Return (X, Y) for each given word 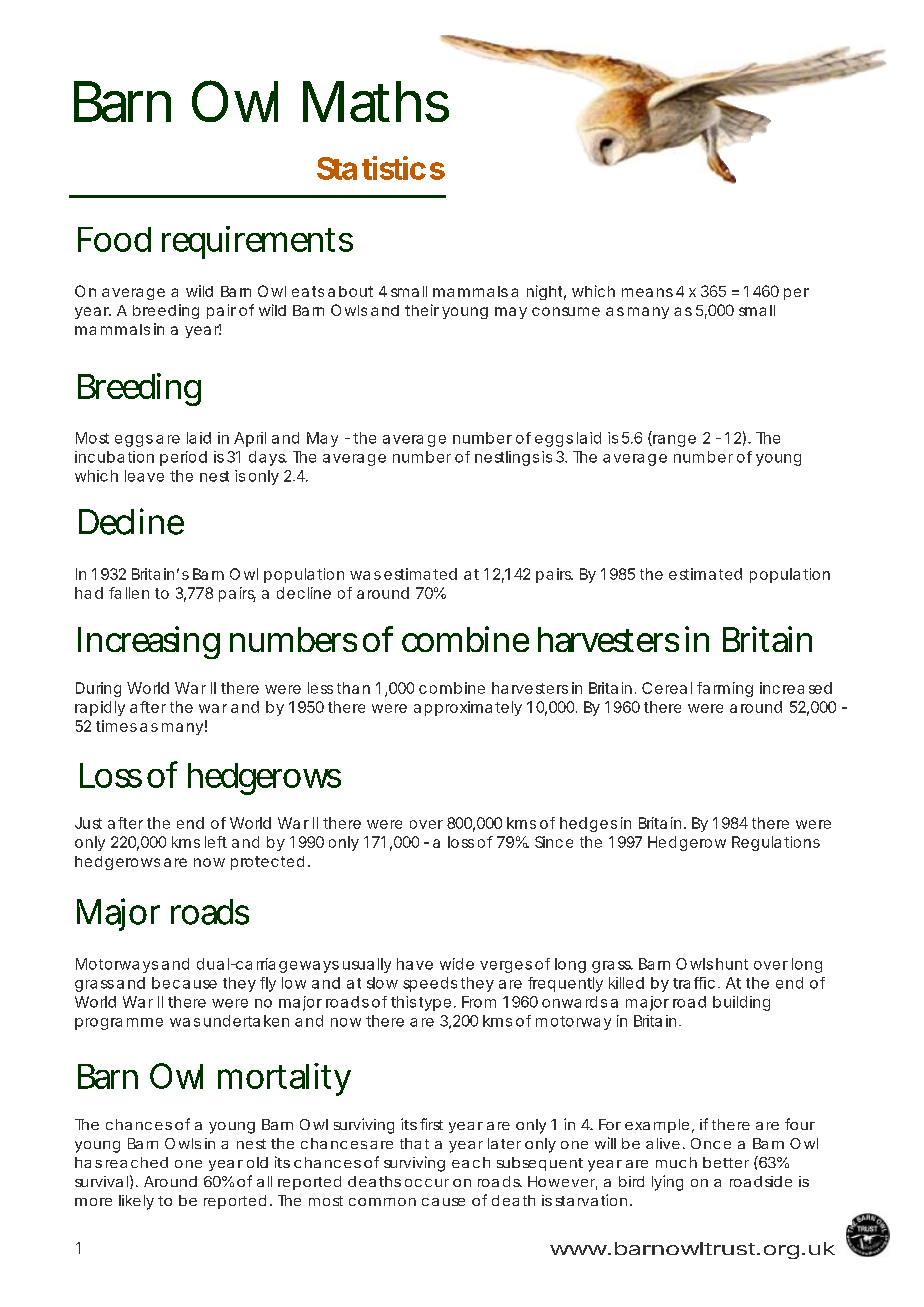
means (647, 292)
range (673, 441)
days (268, 458)
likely (136, 1202)
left (216, 842)
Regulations (776, 843)
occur (427, 1183)
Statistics (381, 168)
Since (554, 842)
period (183, 458)
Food (114, 239)
